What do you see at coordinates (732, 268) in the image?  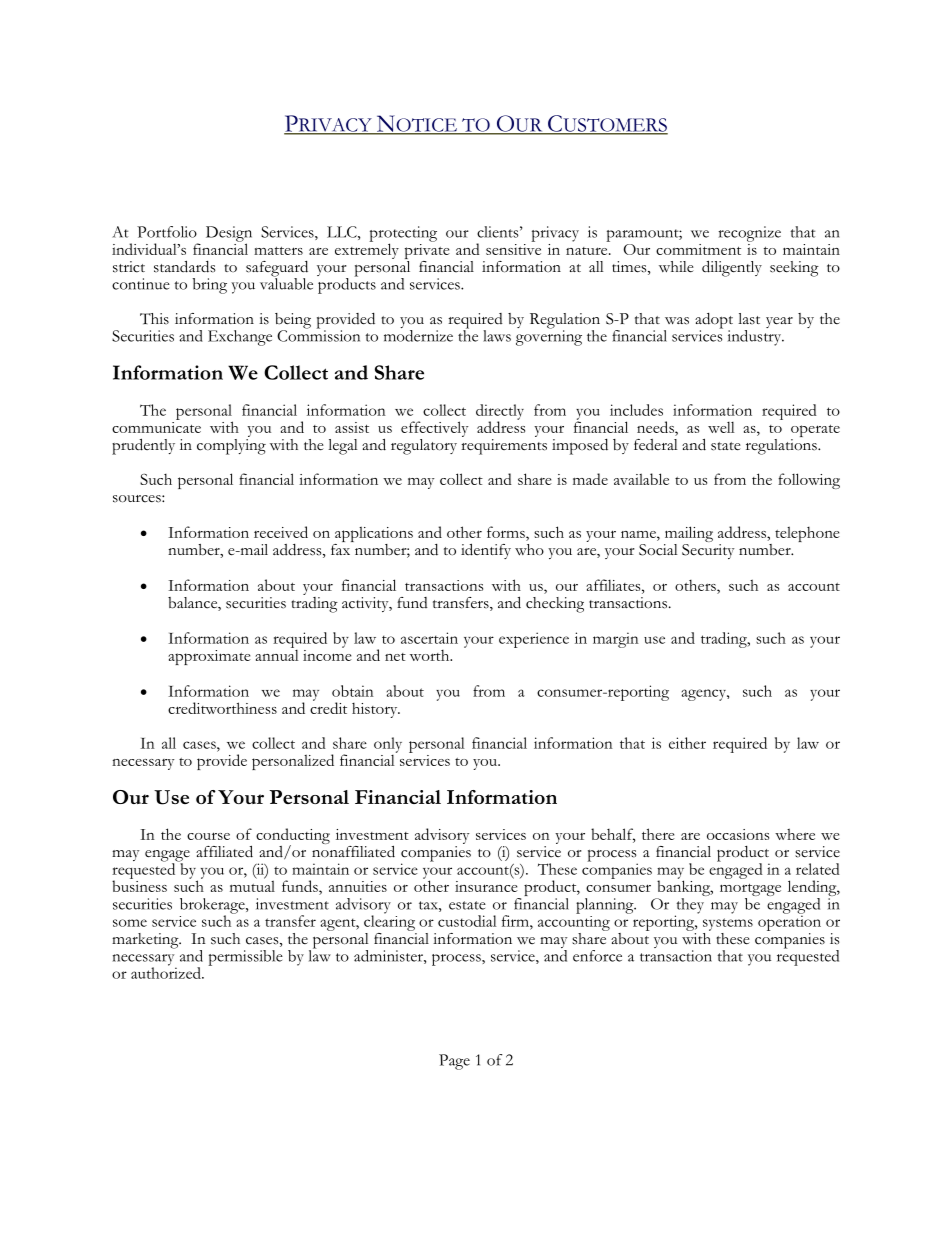 I see `diligently` at bounding box center [732, 268].
